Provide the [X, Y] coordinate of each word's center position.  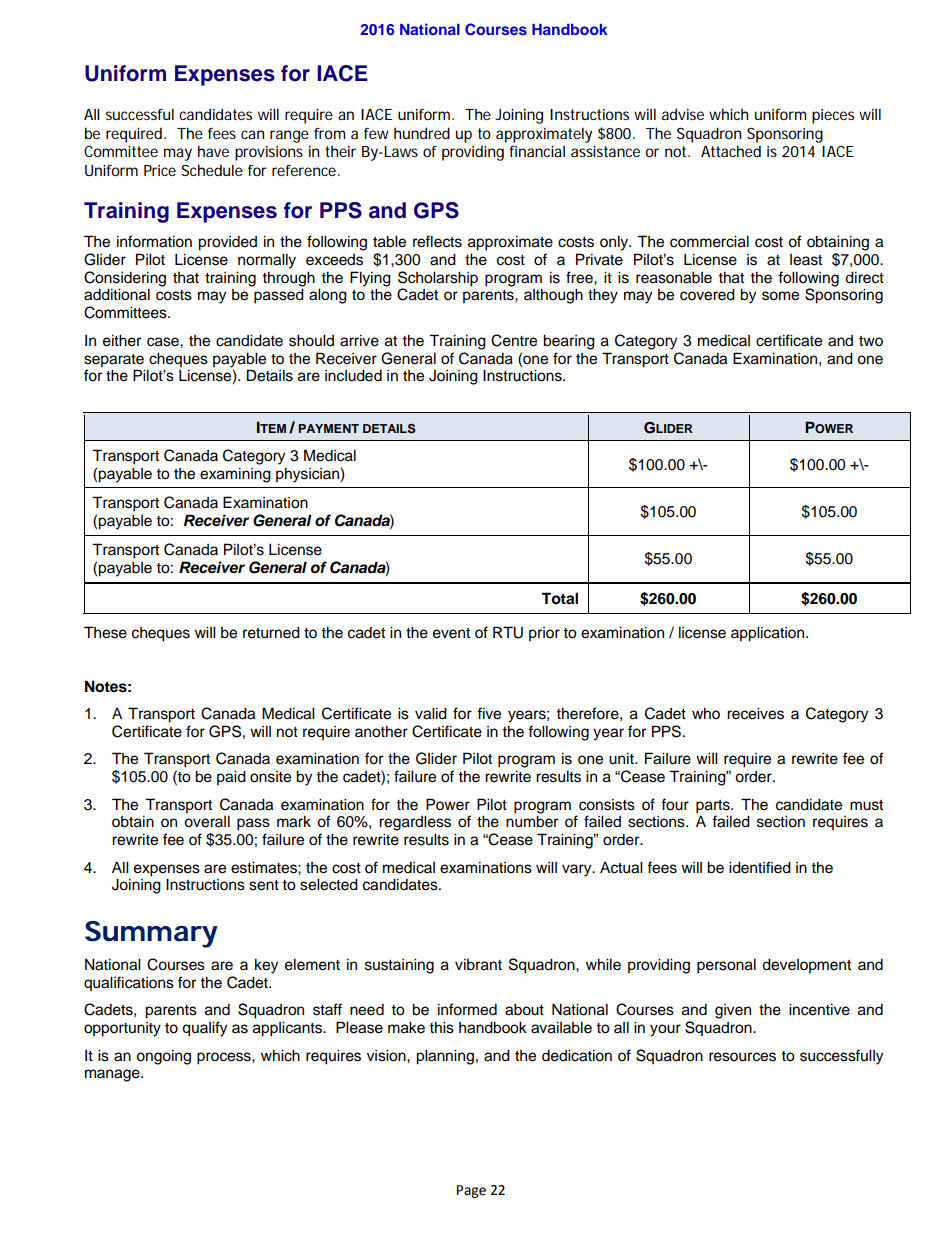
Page [471, 1191]
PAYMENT [329, 428]
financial [537, 151]
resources [742, 1057]
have [213, 151]
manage [113, 1075]
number [532, 821]
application [769, 634]
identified [760, 867]
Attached [731, 151]
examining [235, 475]
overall [207, 821]
